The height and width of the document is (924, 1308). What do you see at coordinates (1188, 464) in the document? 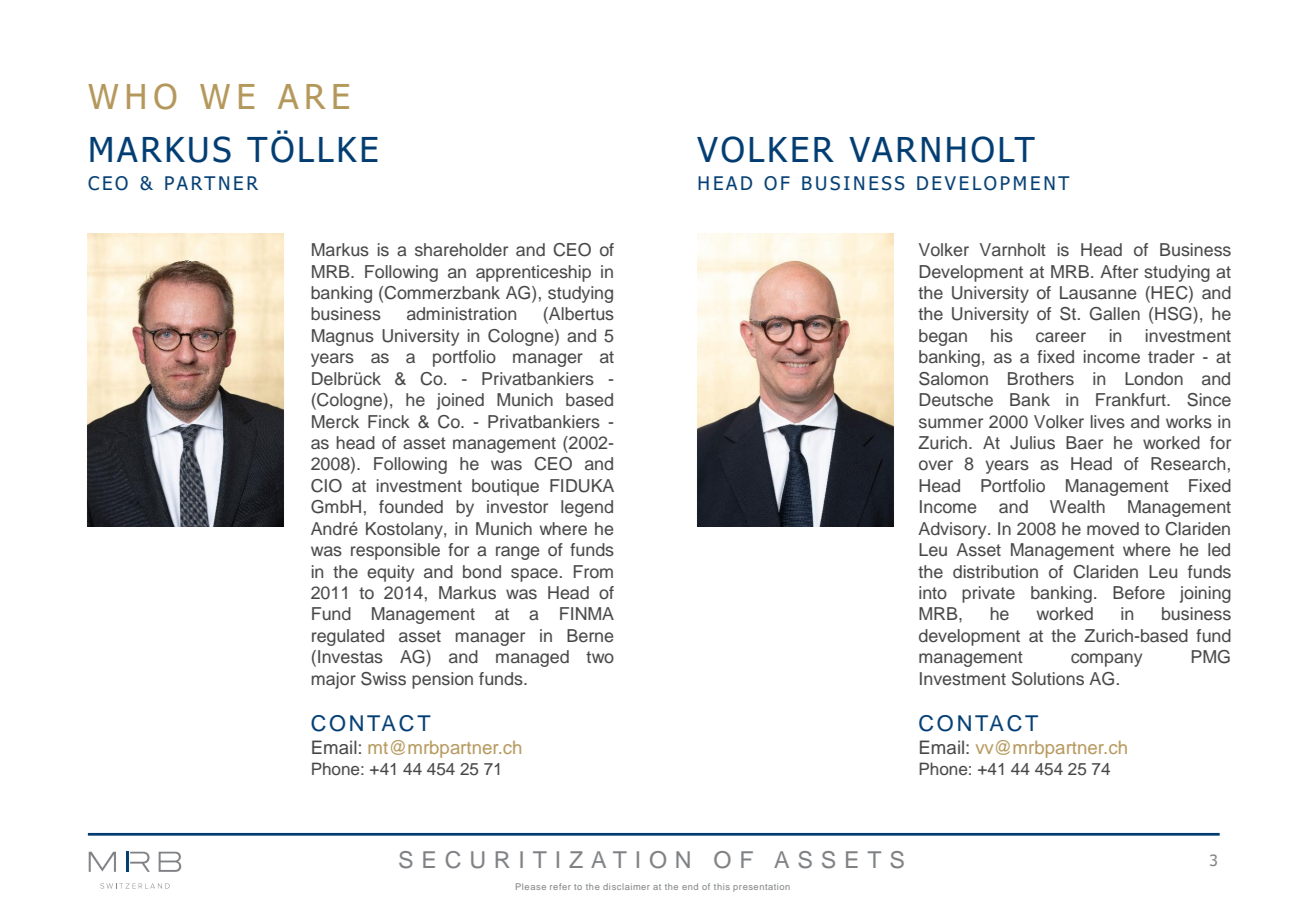
I see `Research` at bounding box center [1188, 464].
